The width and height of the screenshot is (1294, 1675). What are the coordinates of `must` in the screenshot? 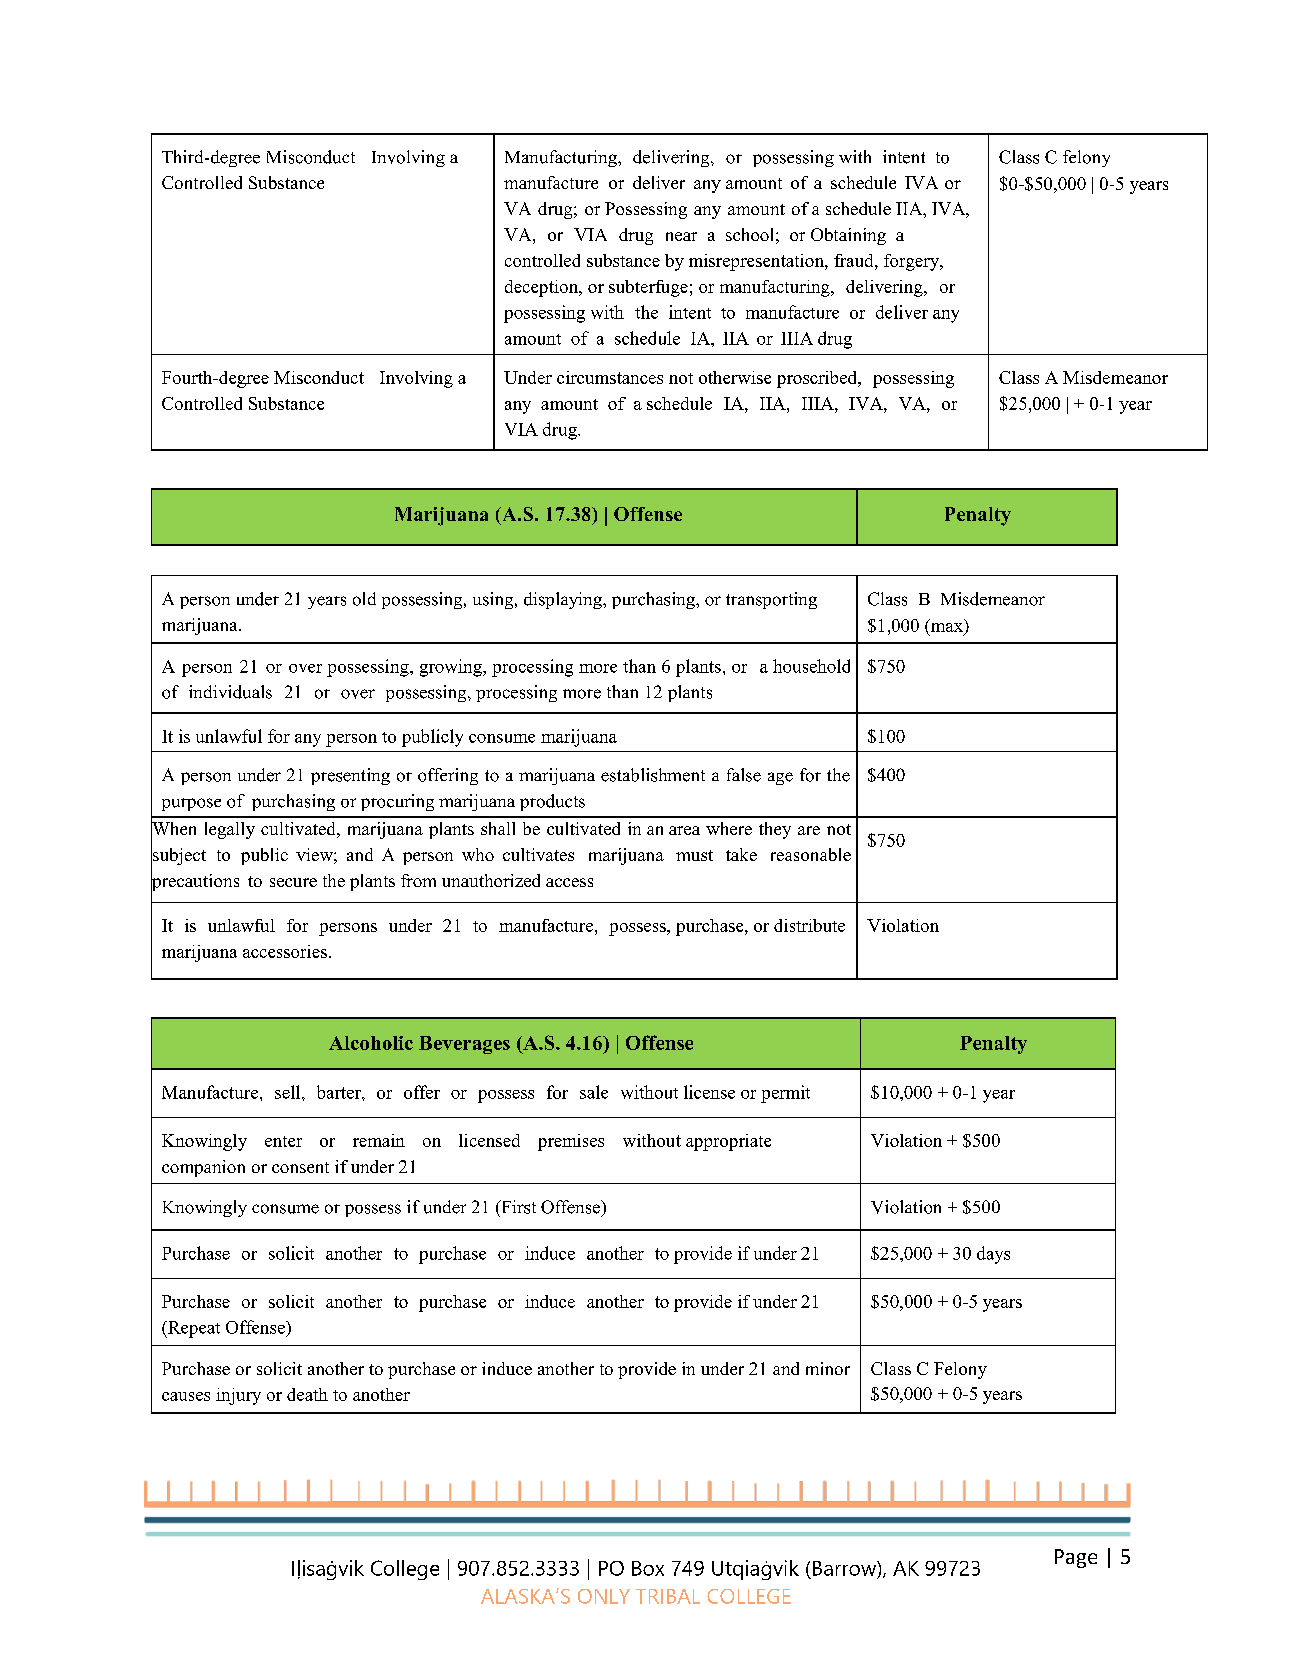 It's located at (694, 855).
